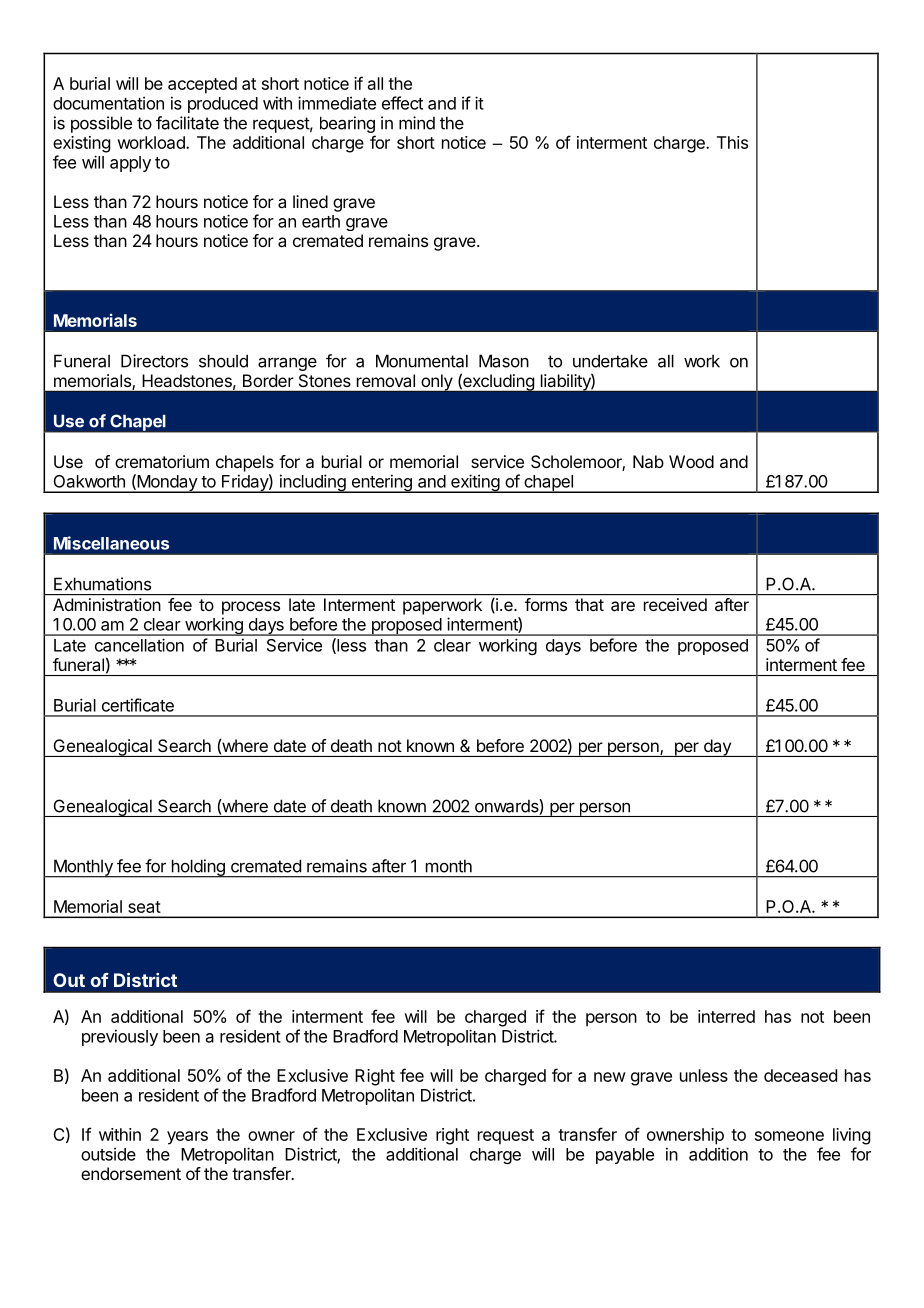 Image resolution: width=924 pixels, height=1308 pixels. I want to click on This, so click(732, 142).
